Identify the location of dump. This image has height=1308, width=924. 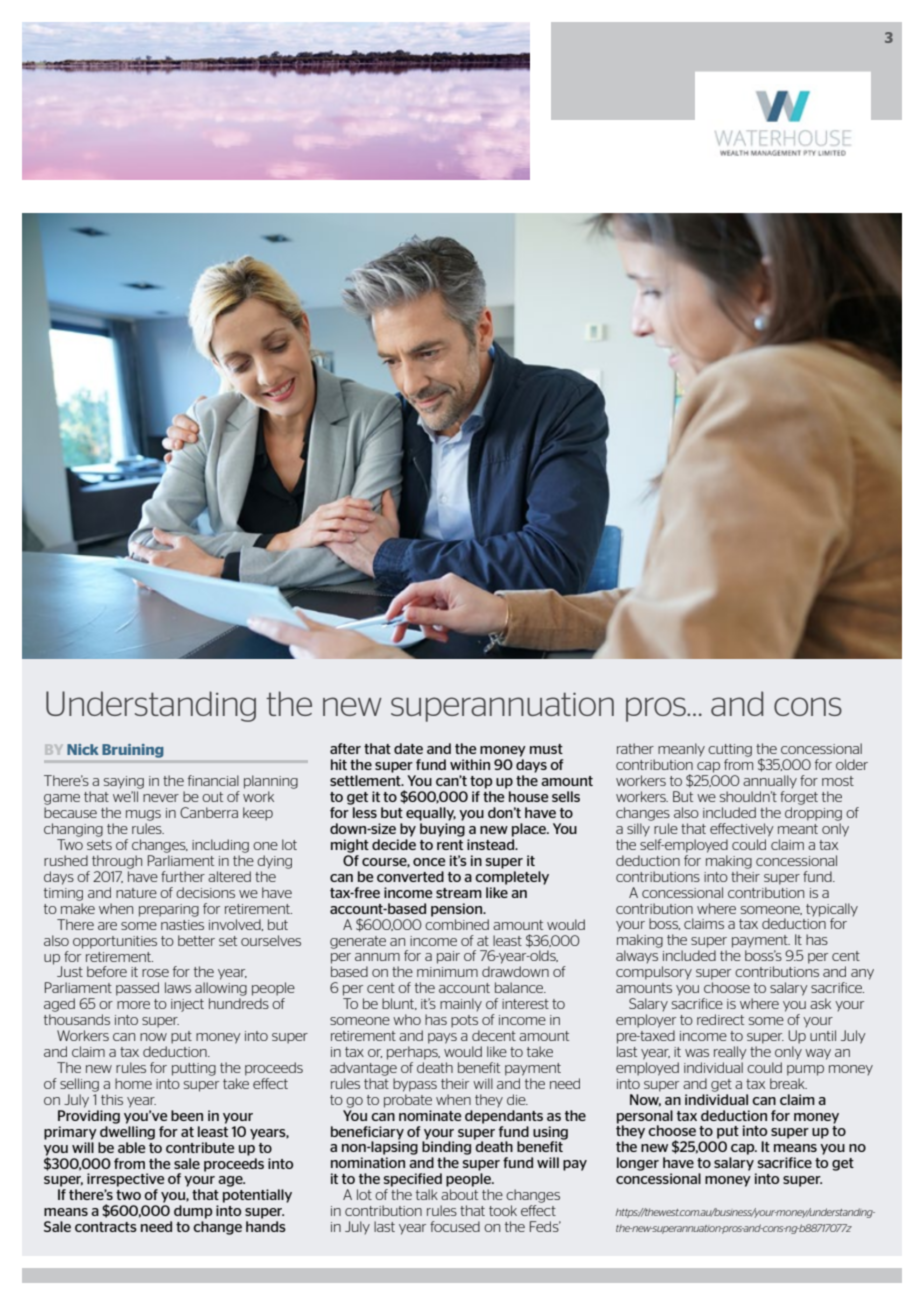
(193, 1212).
